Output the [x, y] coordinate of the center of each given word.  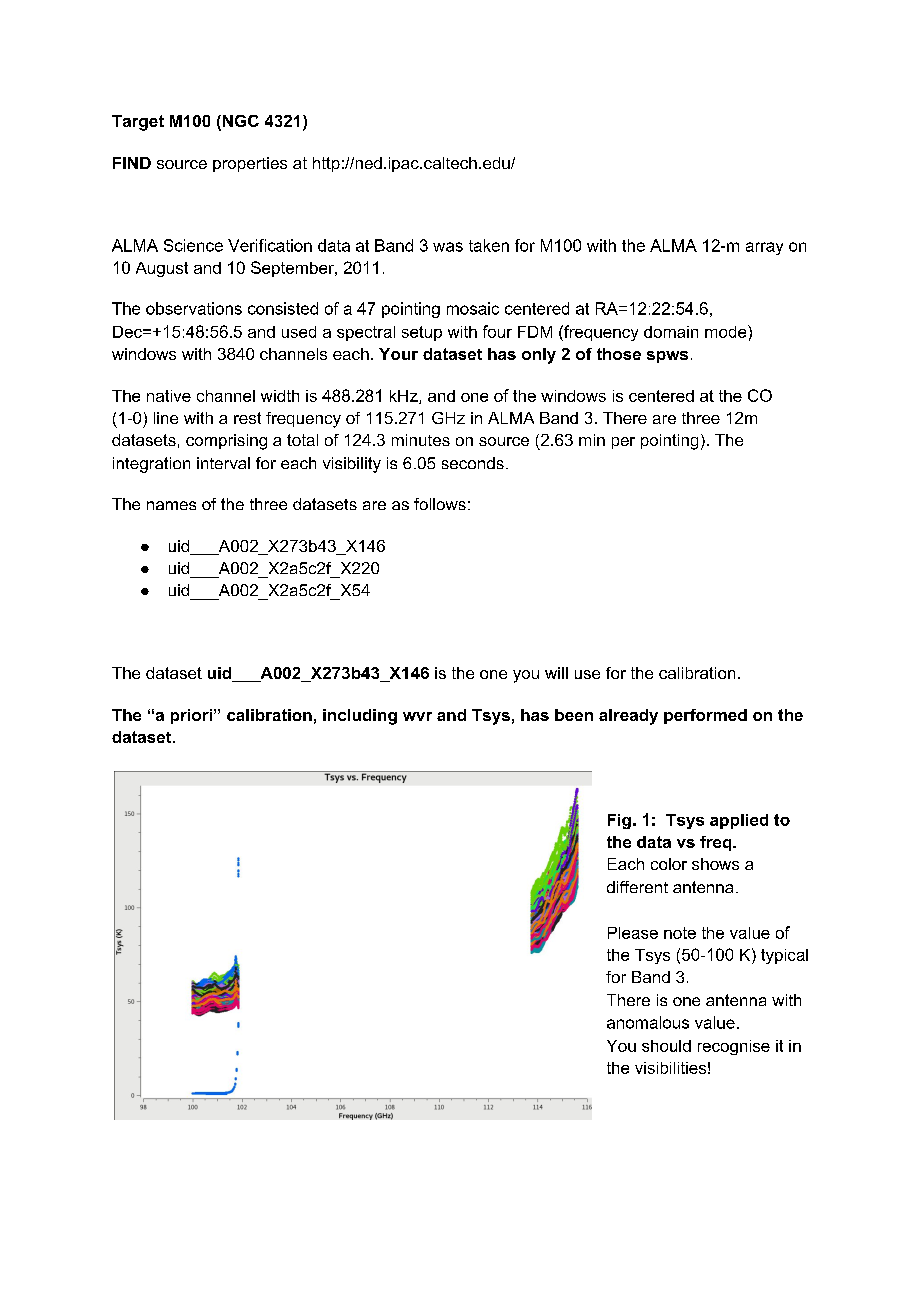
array [764, 248]
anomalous [648, 1022]
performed [705, 716]
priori [191, 716]
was [448, 247]
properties [250, 164]
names [171, 505]
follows [440, 504]
